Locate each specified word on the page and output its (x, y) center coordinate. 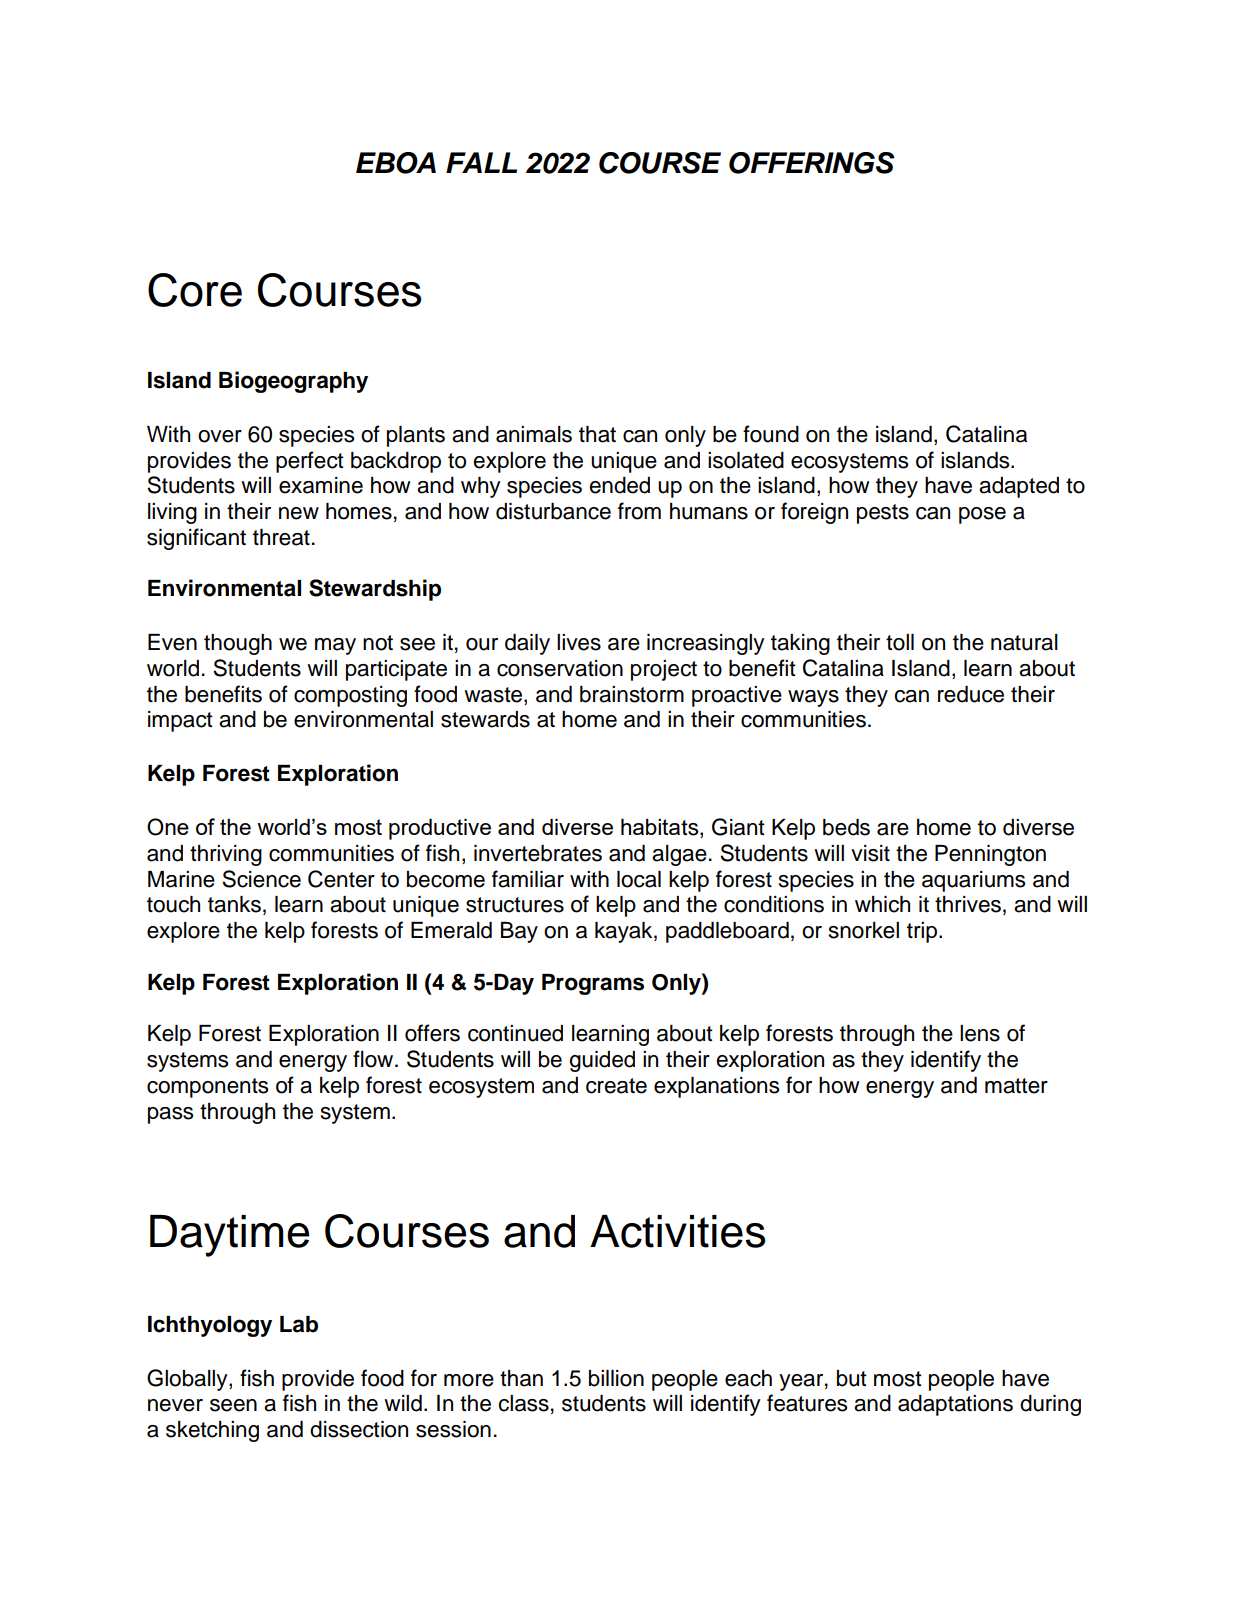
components (207, 1088)
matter (1016, 1086)
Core (195, 290)
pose (982, 515)
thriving (226, 855)
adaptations (955, 1405)
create (616, 1086)
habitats (661, 828)
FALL (481, 162)
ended (619, 485)
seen (233, 1405)
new (299, 513)
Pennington (990, 855)
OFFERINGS (812, 163)
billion (616, 1378)
